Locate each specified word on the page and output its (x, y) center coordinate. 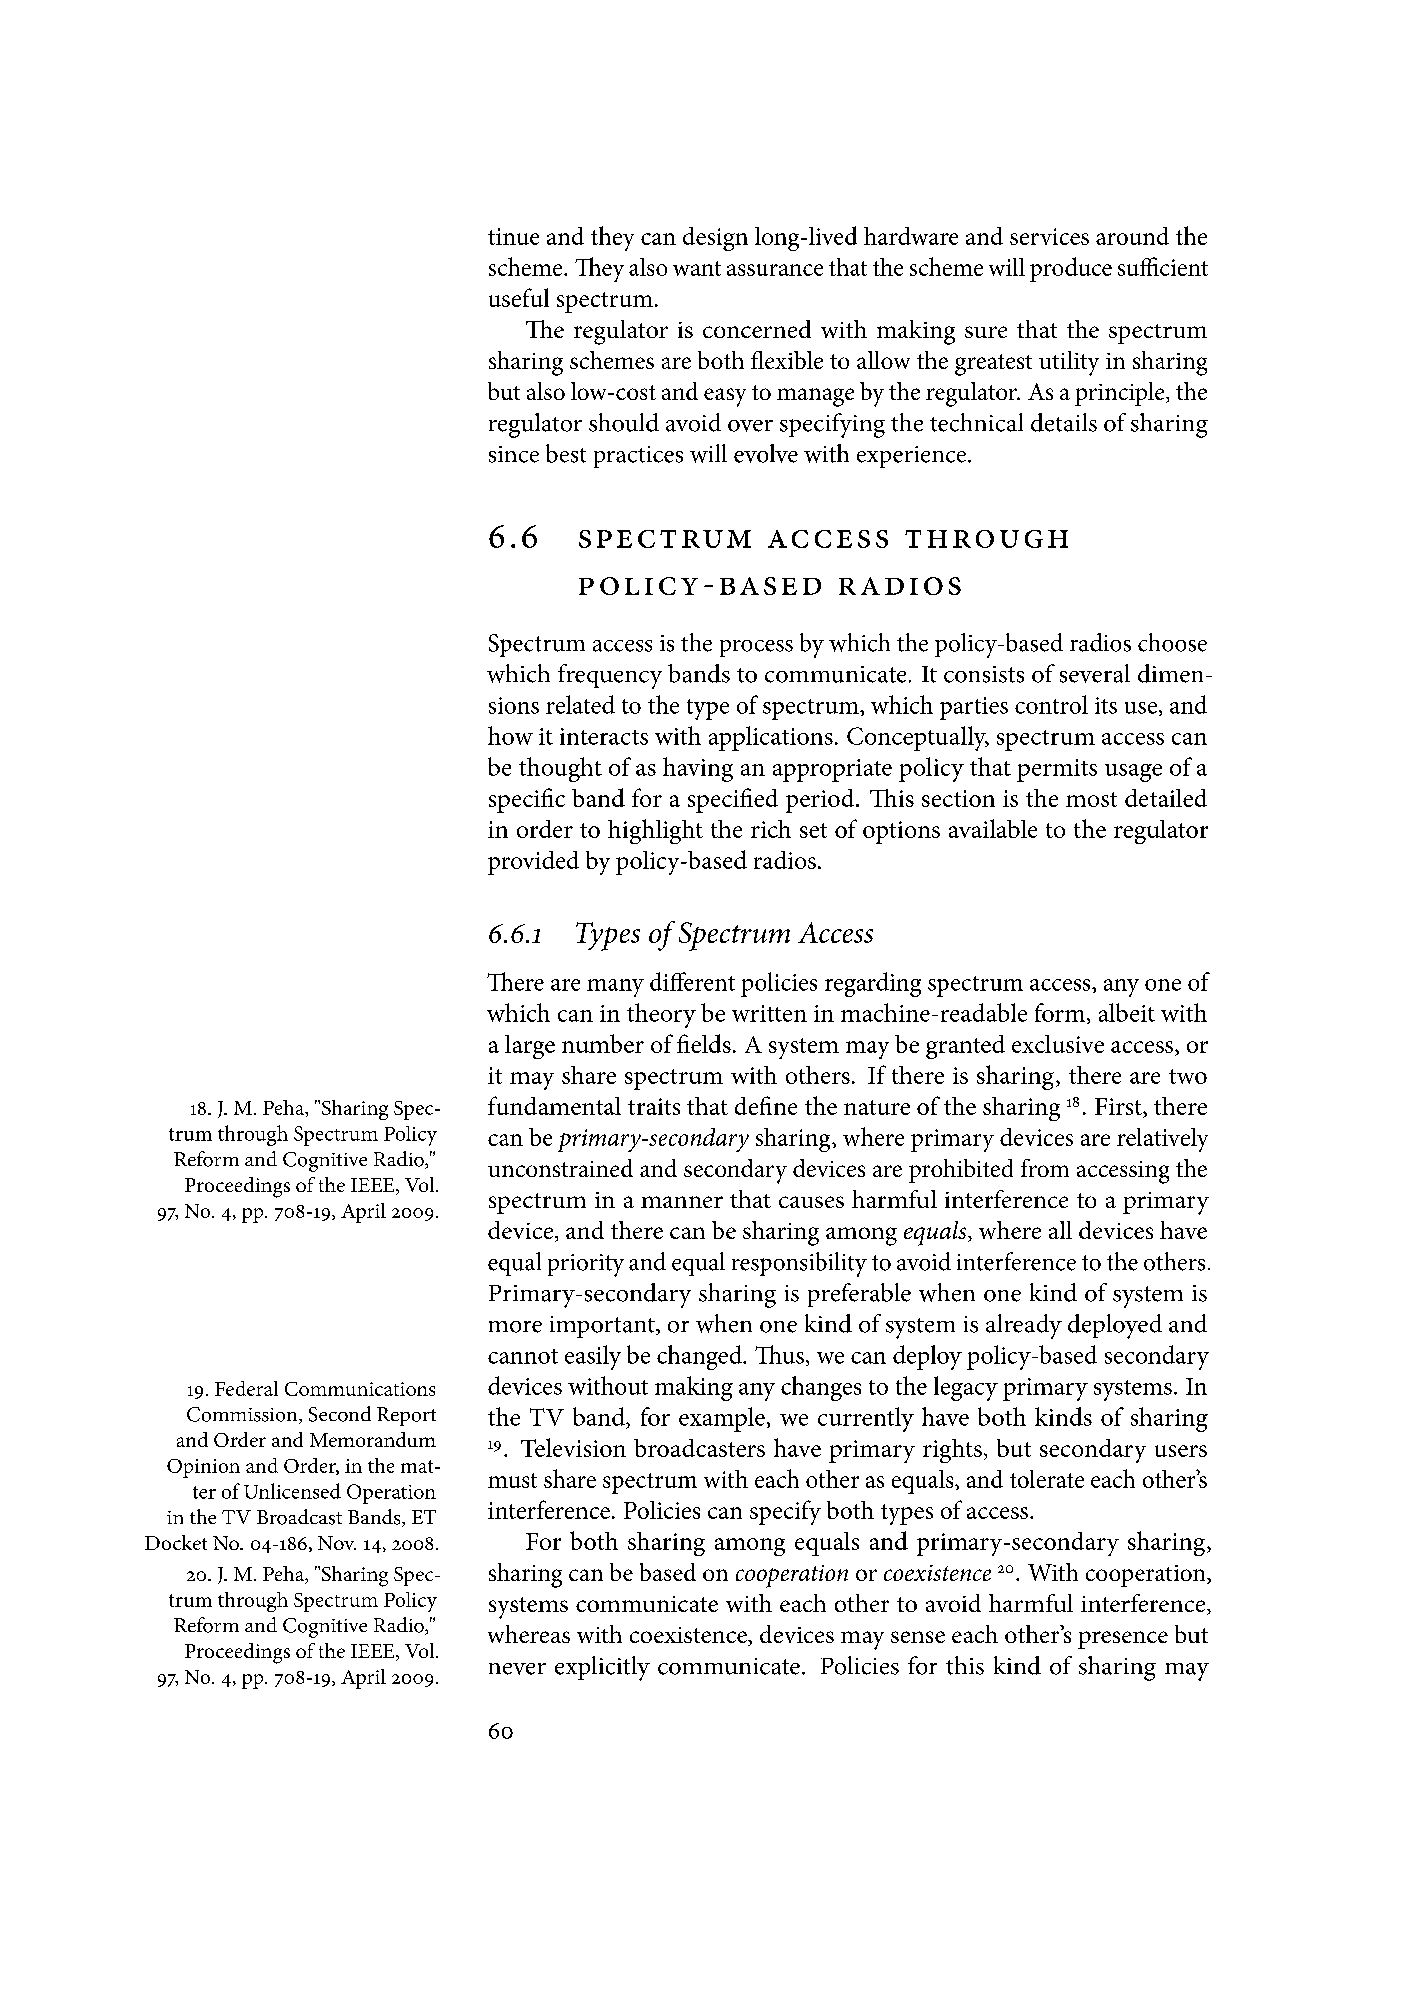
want (697, 268)
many (615, 988)
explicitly (602, 1668)
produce (1071, 269)
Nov (337, 1543)
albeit (1127, 1012)
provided (533, 863)
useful (519, 297)
